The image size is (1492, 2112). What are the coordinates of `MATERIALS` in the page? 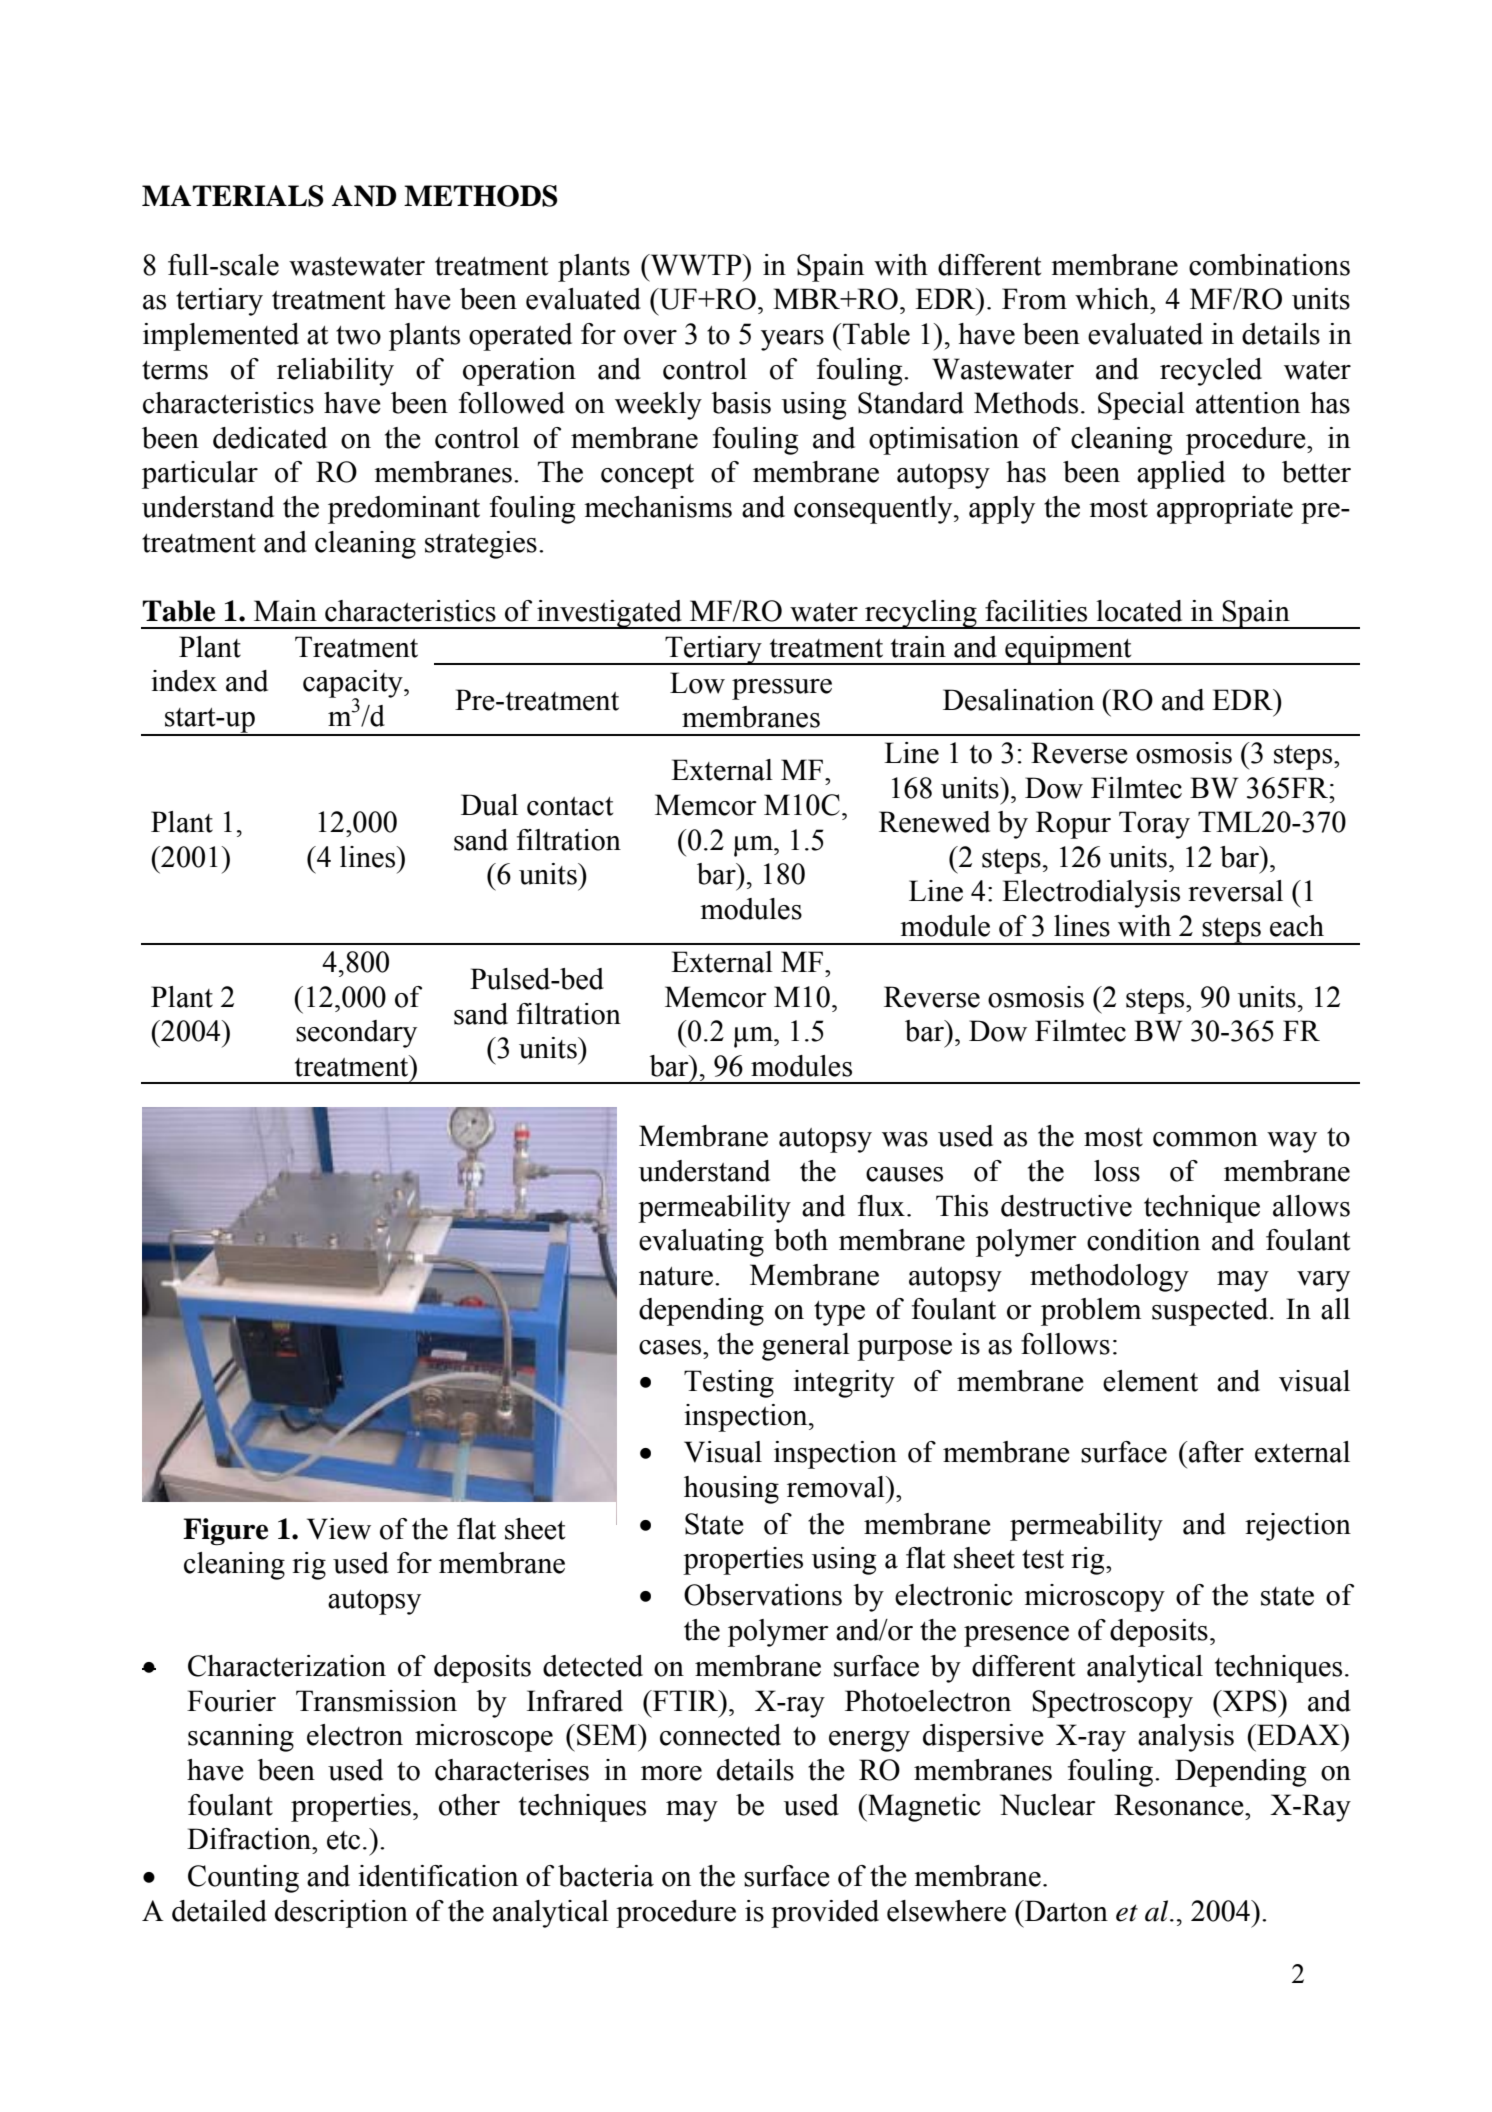 It's located at (233, 196).
